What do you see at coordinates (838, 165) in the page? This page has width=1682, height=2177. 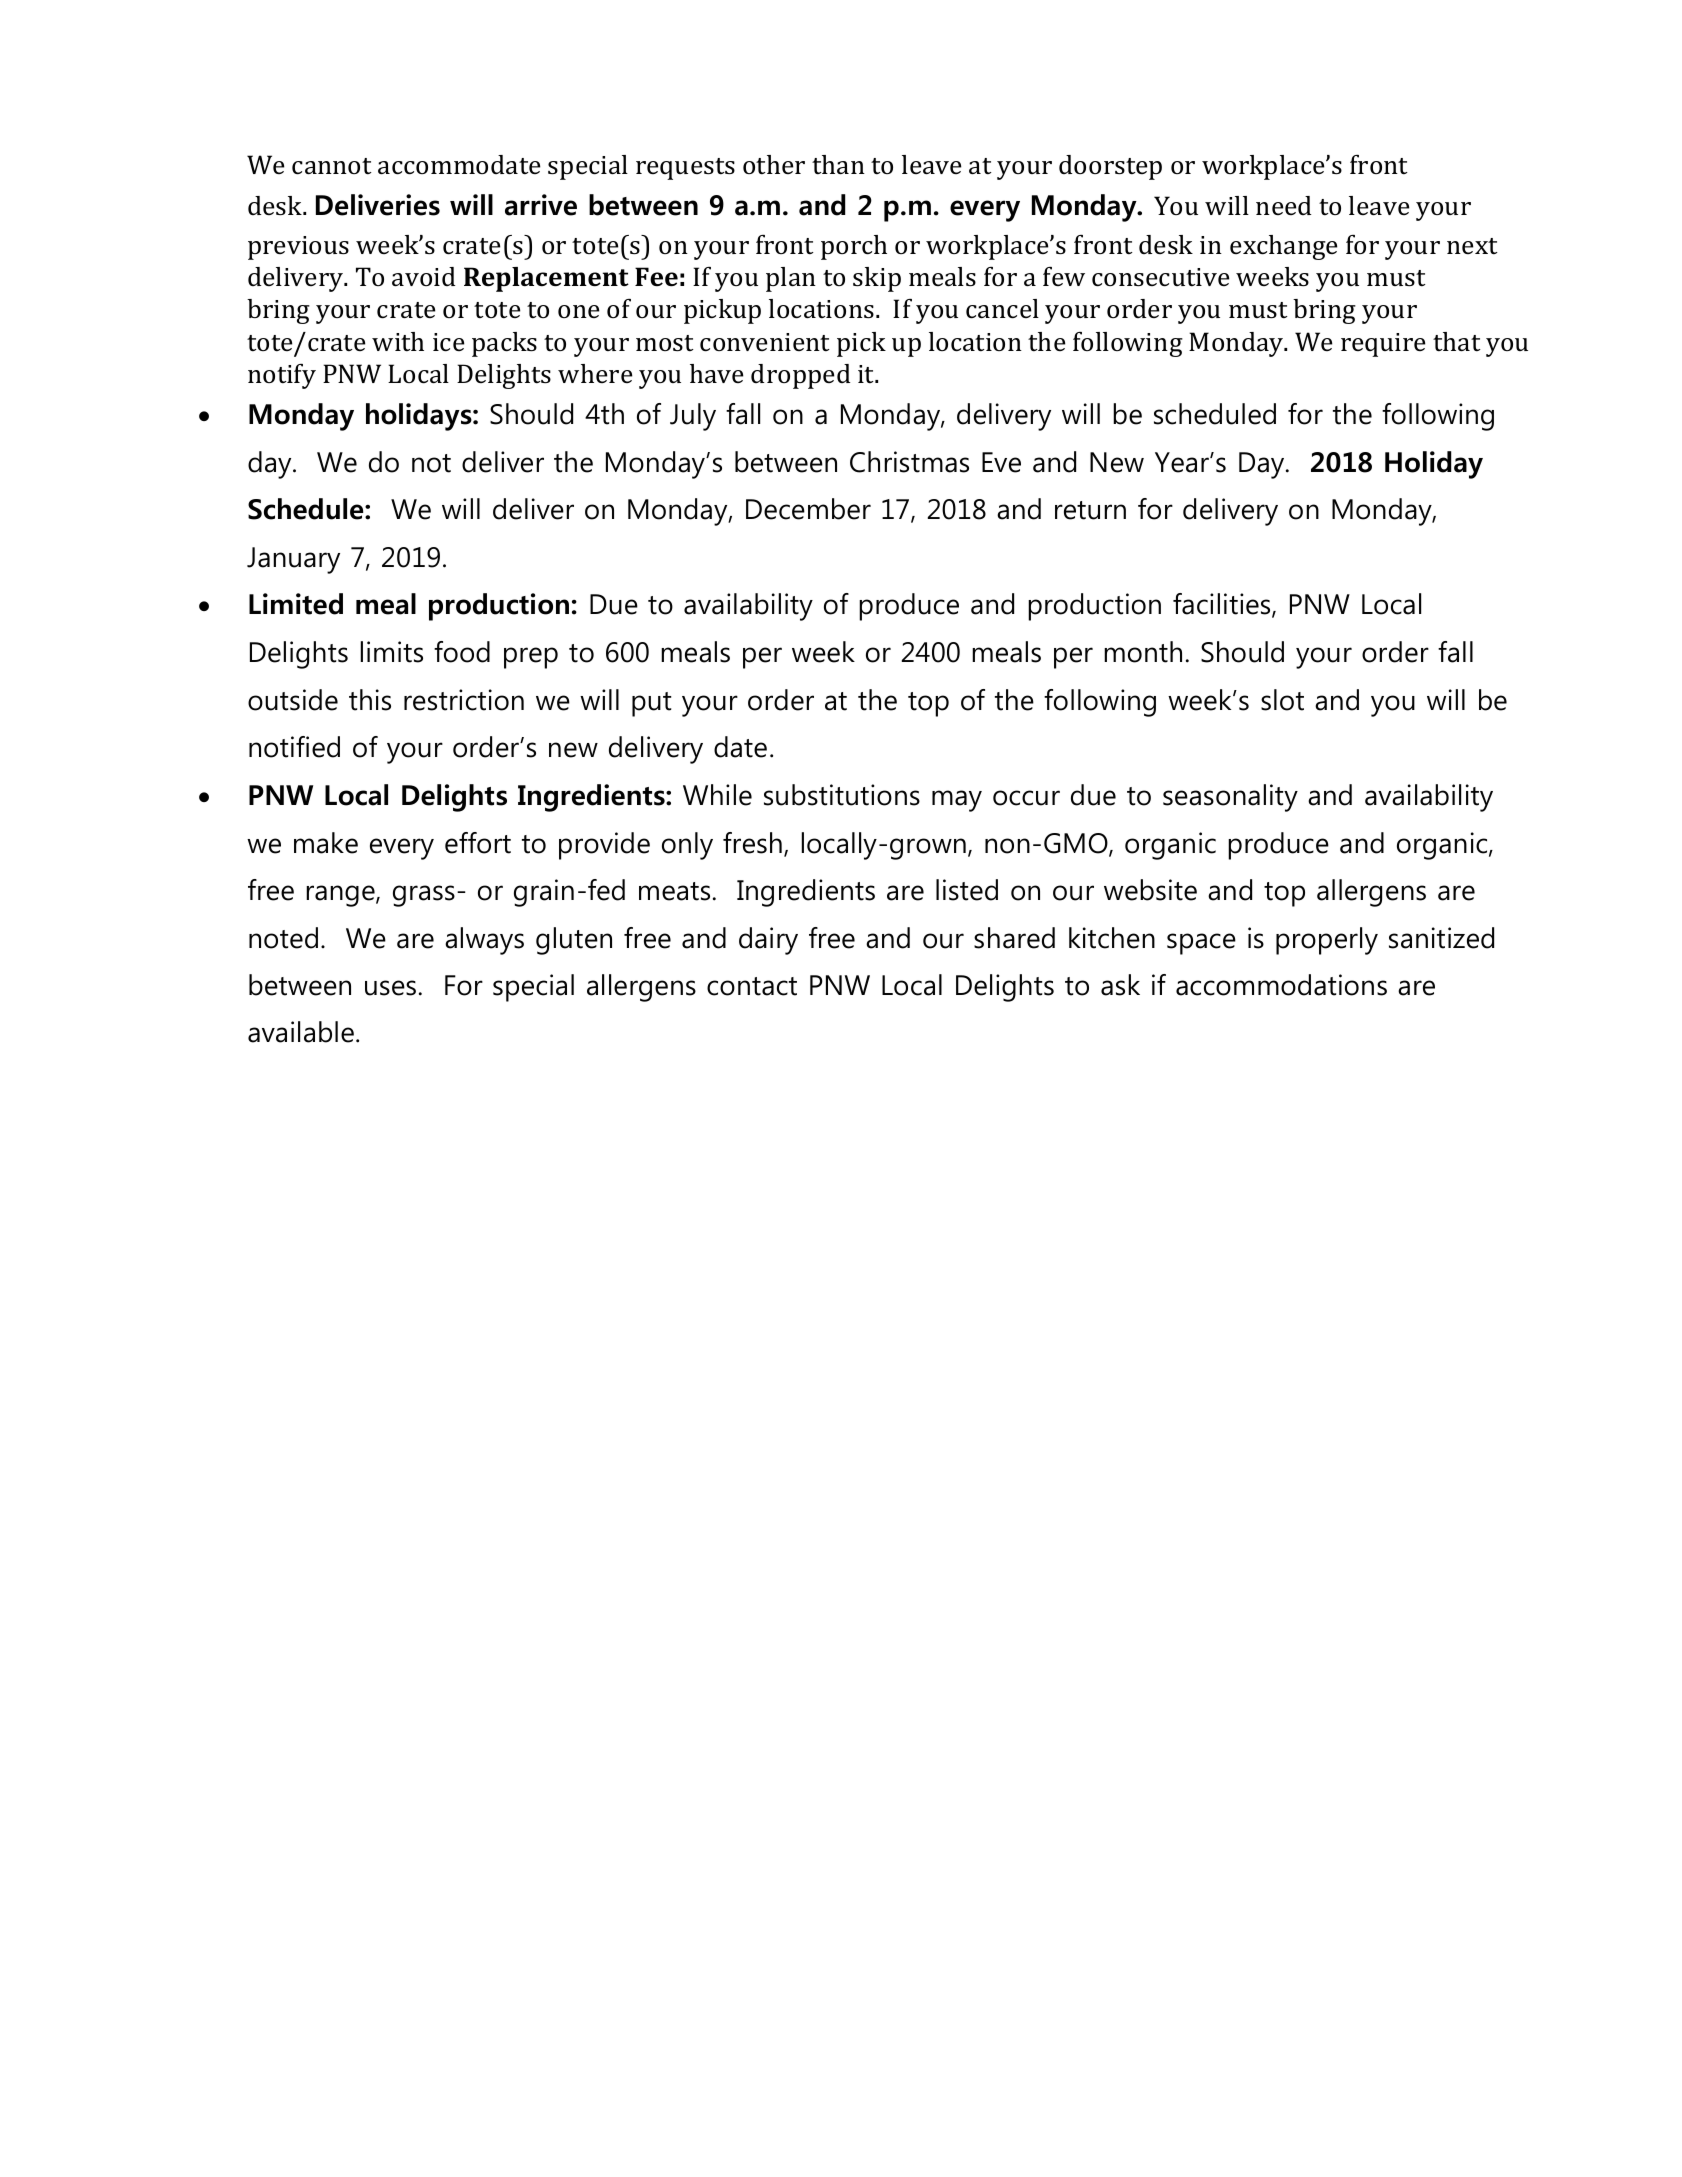 I see `than` at bounding box center [838, 165].
